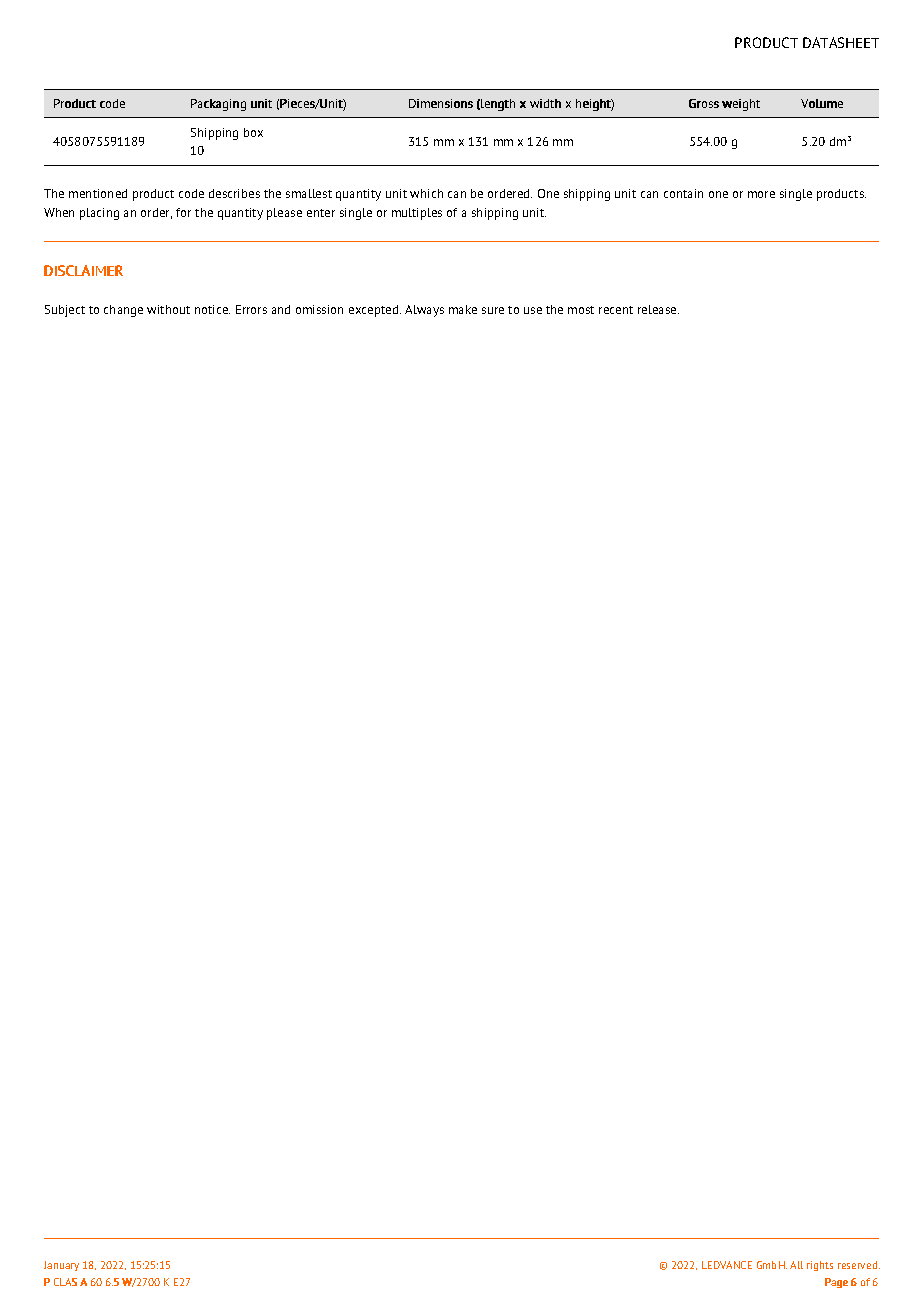 The width and height of the page is (924, 1308). Describe the element at coordinates (218, 105) in the page. I see `Packaging` at that location.
